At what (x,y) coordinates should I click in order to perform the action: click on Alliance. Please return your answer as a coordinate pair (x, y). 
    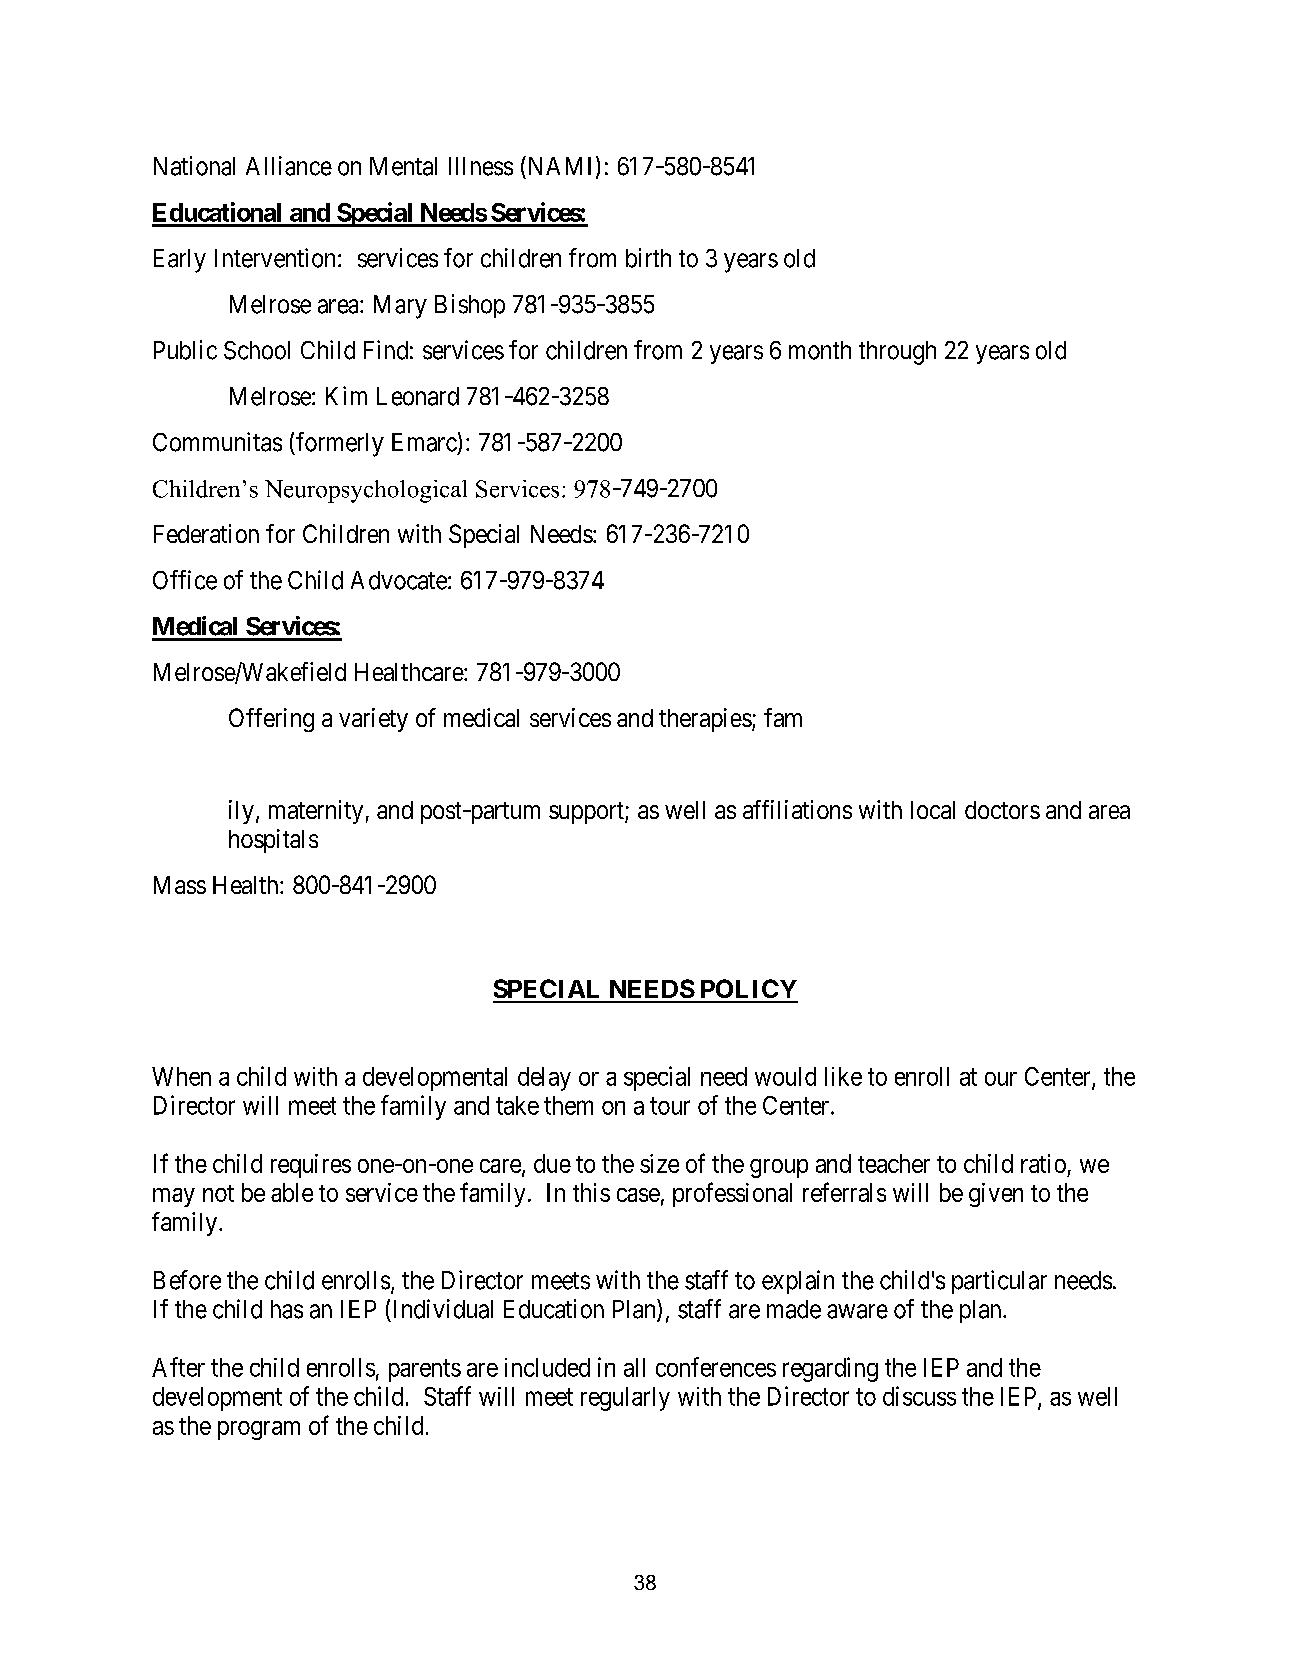
    Looking at the image, I should click on (289, 166).
